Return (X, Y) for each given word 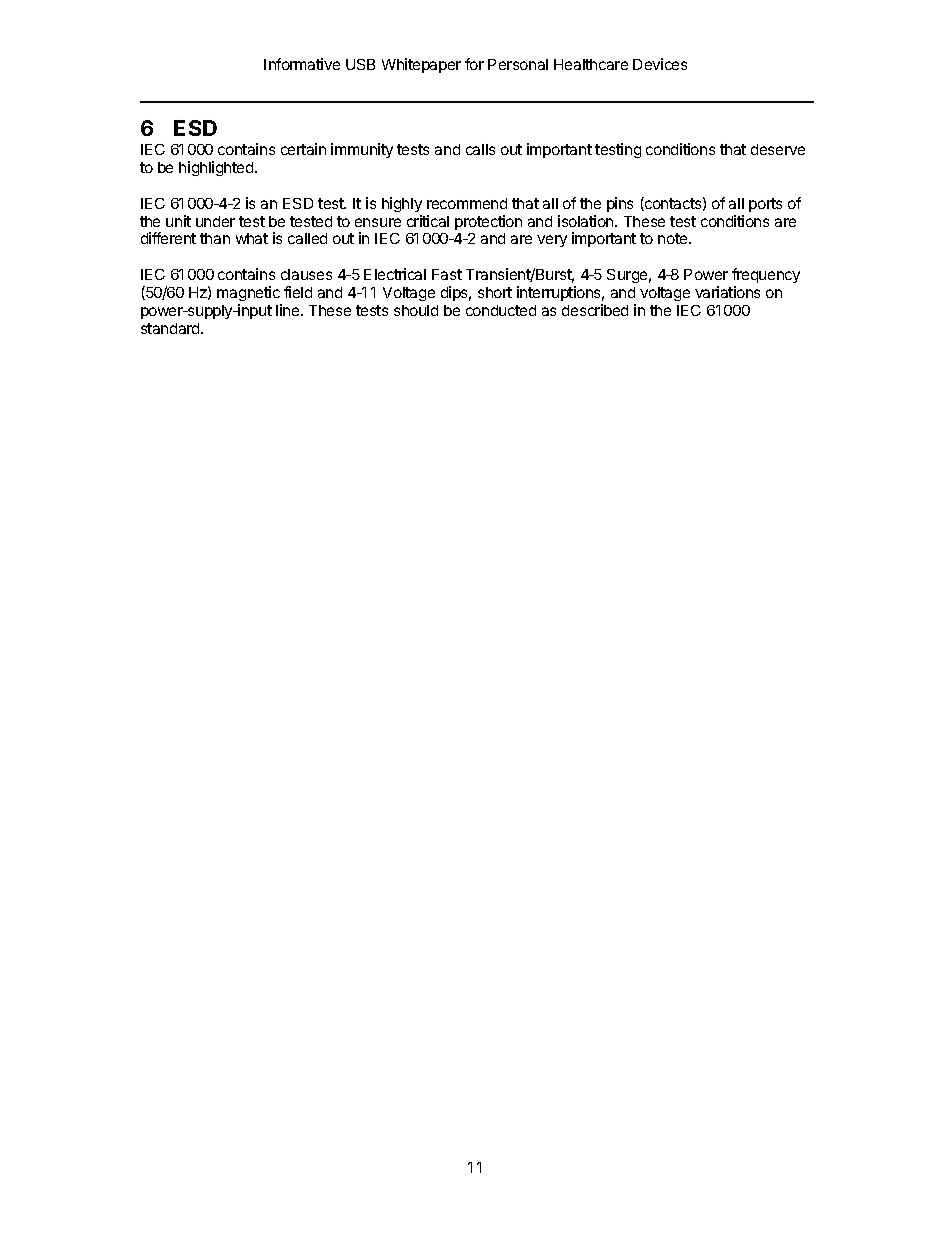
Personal (518, 64)
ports (765, 205)
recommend (467, 203)
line (289, 310)
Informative (302, 64)
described (595, 310)
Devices (660, 64)
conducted (501, 310)
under (215, 221)
